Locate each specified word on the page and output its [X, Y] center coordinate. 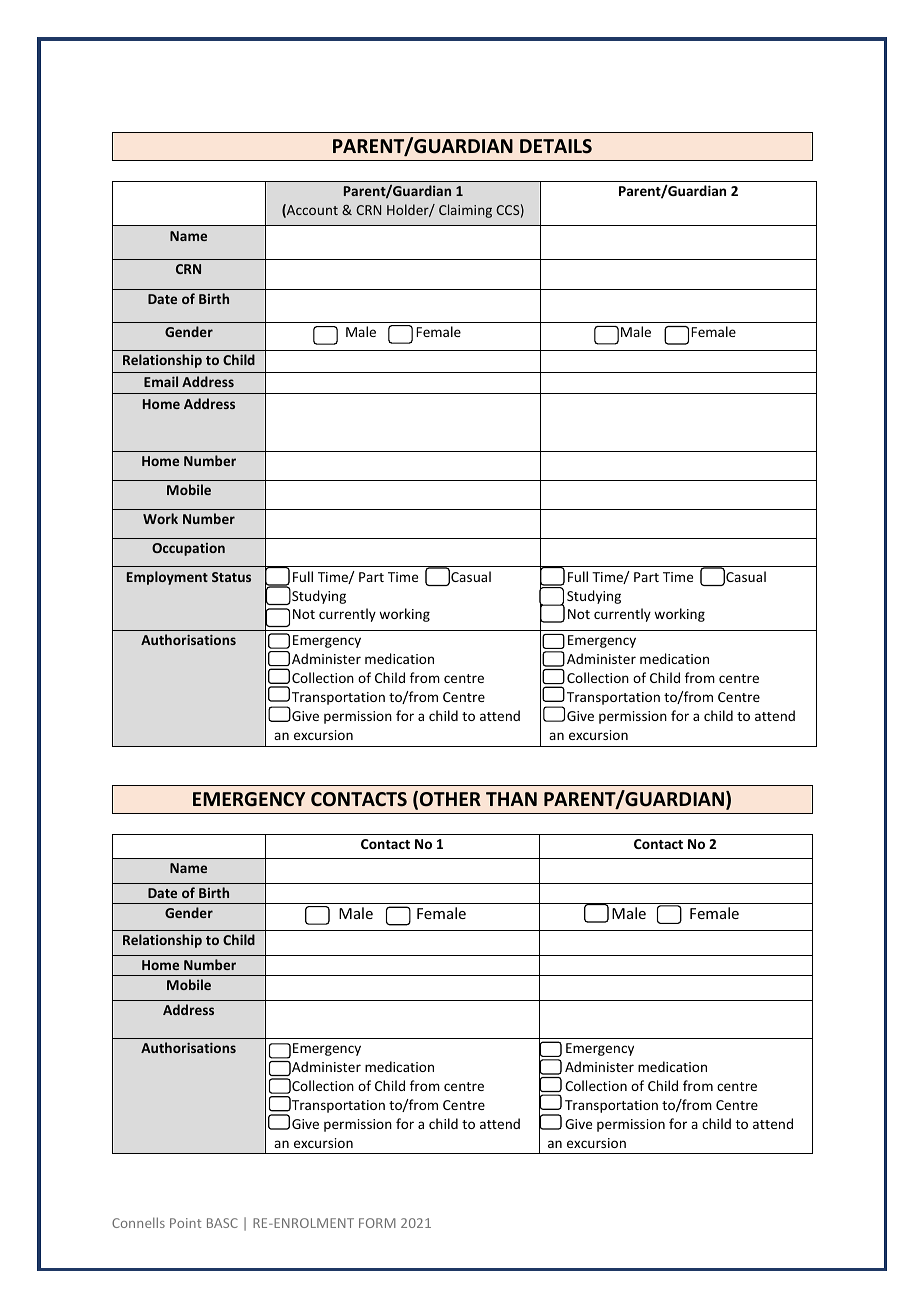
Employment [167, 578]
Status [231, 577]
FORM [377, 1223]
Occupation [188, 549]
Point [185, 1223]
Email [161, 381]
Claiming [465, 211]
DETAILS [556, 146]
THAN [511, 799]
